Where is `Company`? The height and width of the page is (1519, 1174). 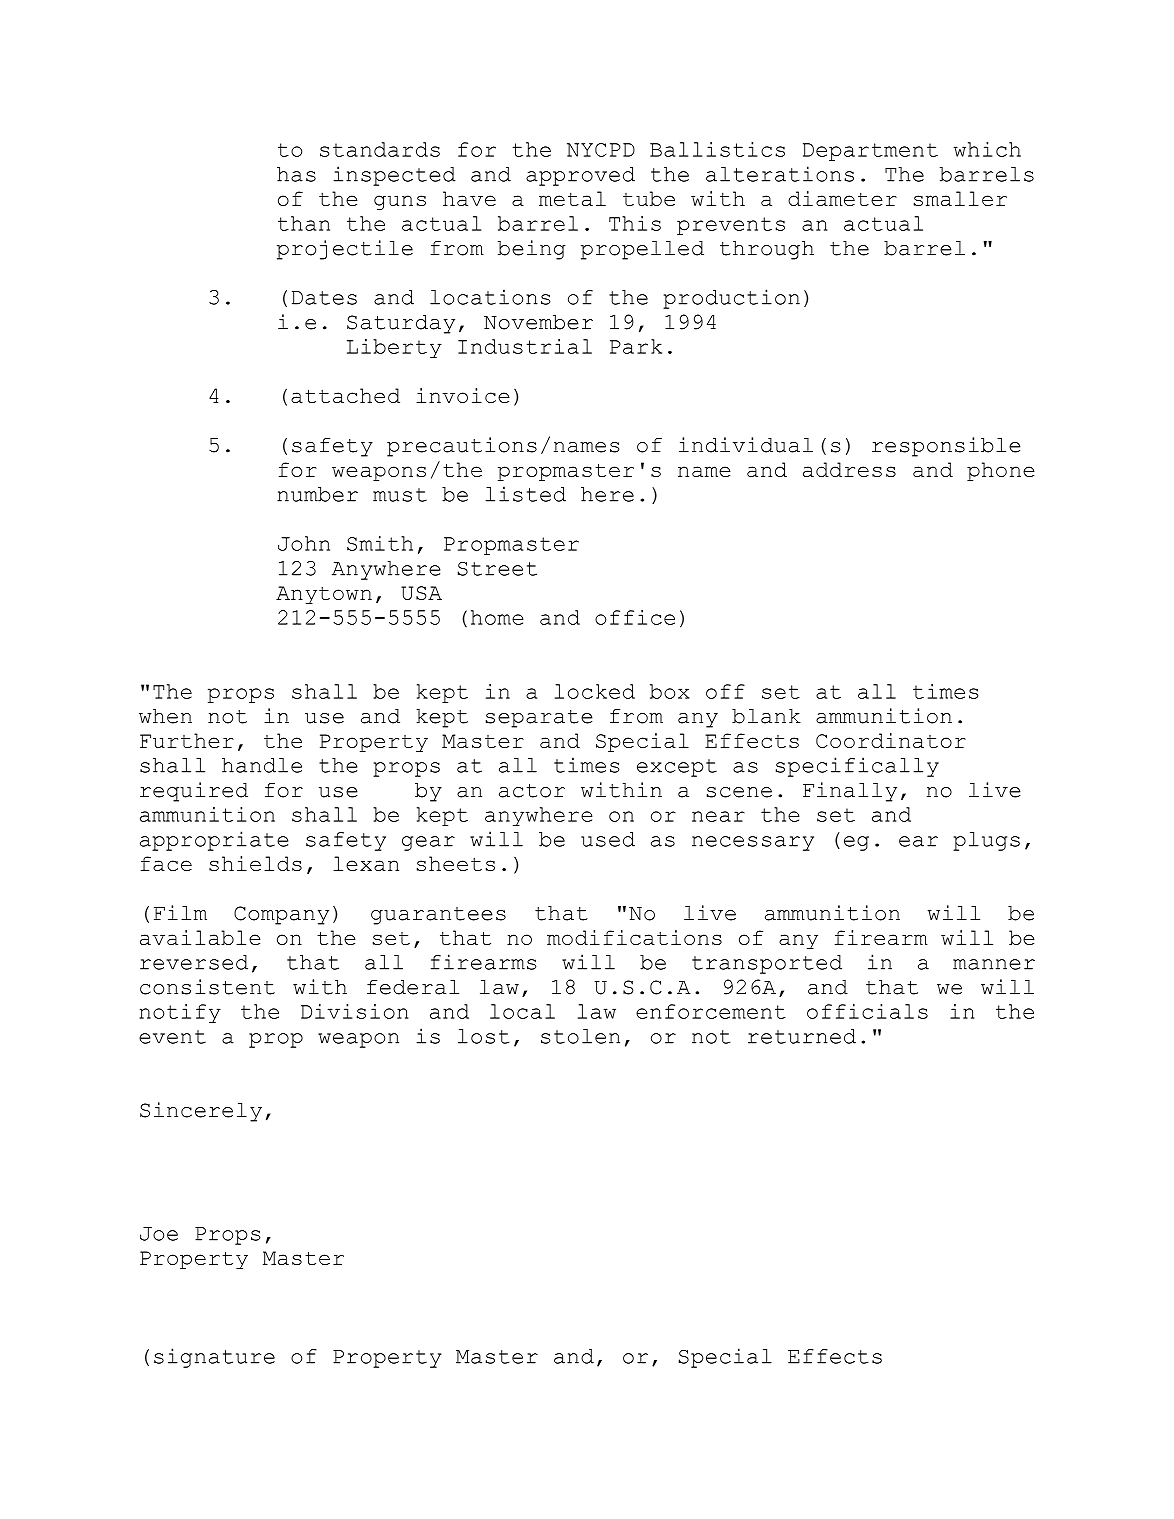
Company is located at coordinates (281, 915).
